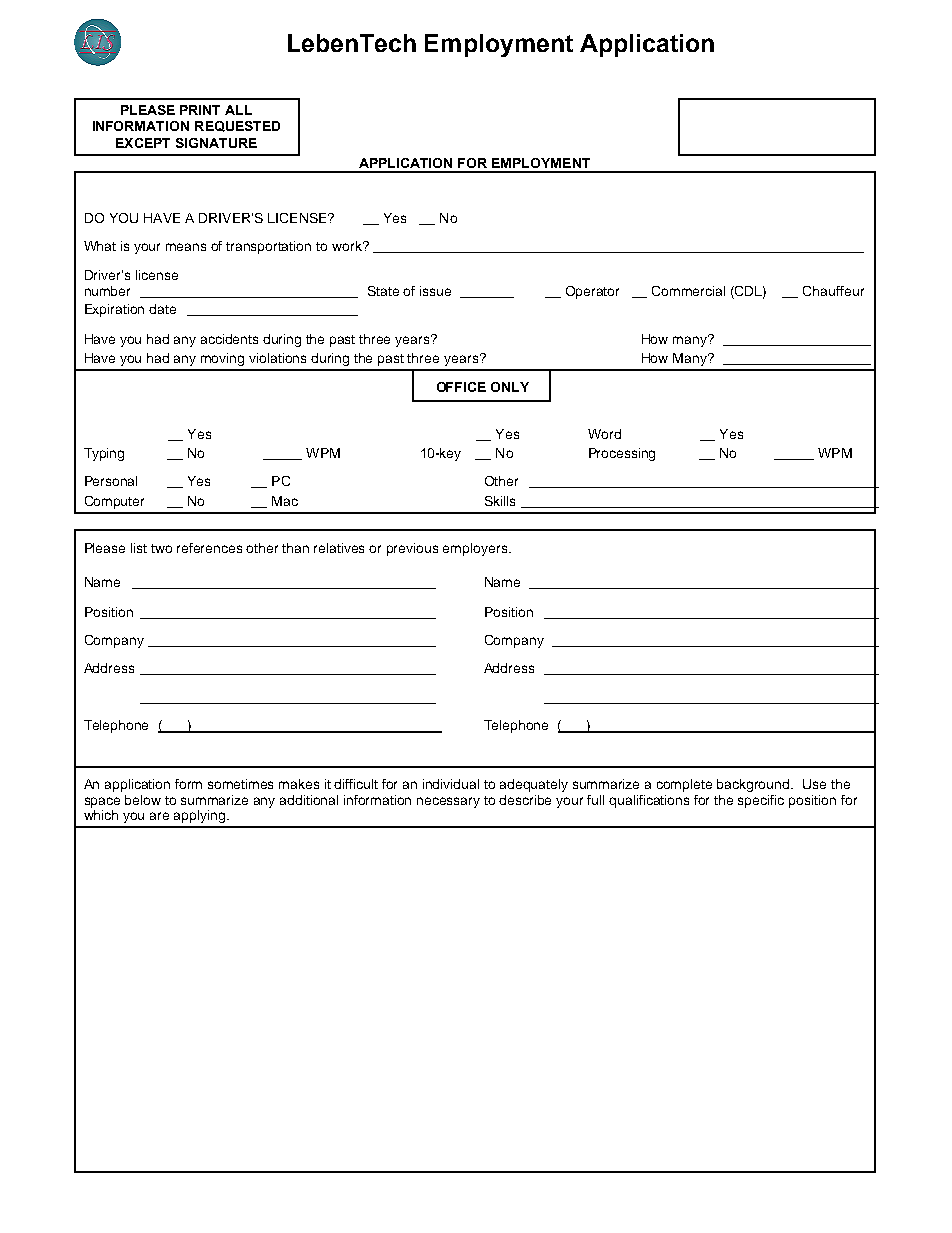 Image resolution: width=952 pixels, height=1233 pixels. What do you see at coordinates (216, 143) in the screenshot?
I see `SIGNATURE` at bounding box center [216, 143].
